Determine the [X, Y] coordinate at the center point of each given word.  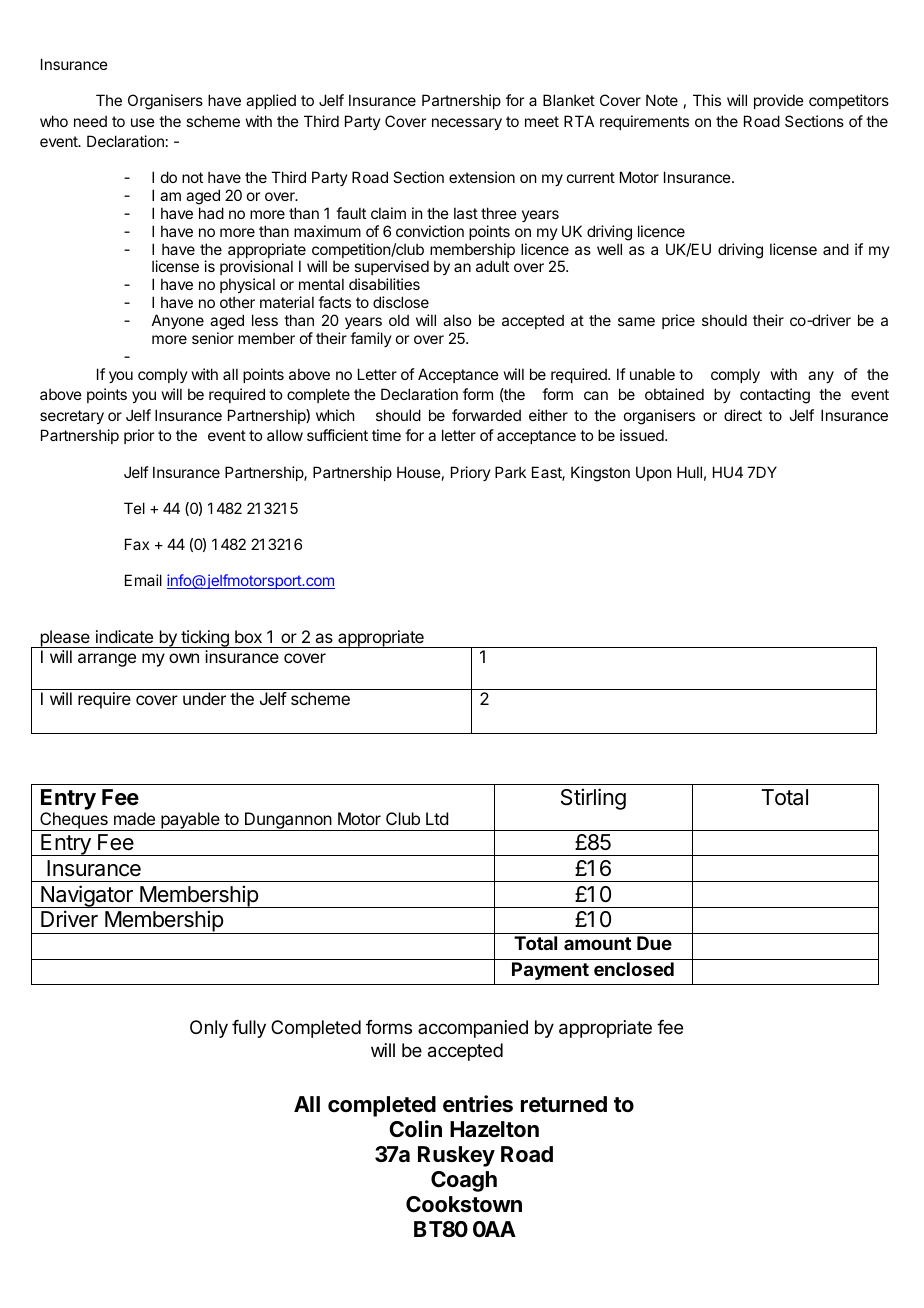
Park [510, 472]
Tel [134, 508]
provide [779, 101]
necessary [467, 124]
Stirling [593, 799]
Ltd [437, 818]
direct [743, 415]
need [90, 121]
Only [209, 1029]
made [134, 818]
